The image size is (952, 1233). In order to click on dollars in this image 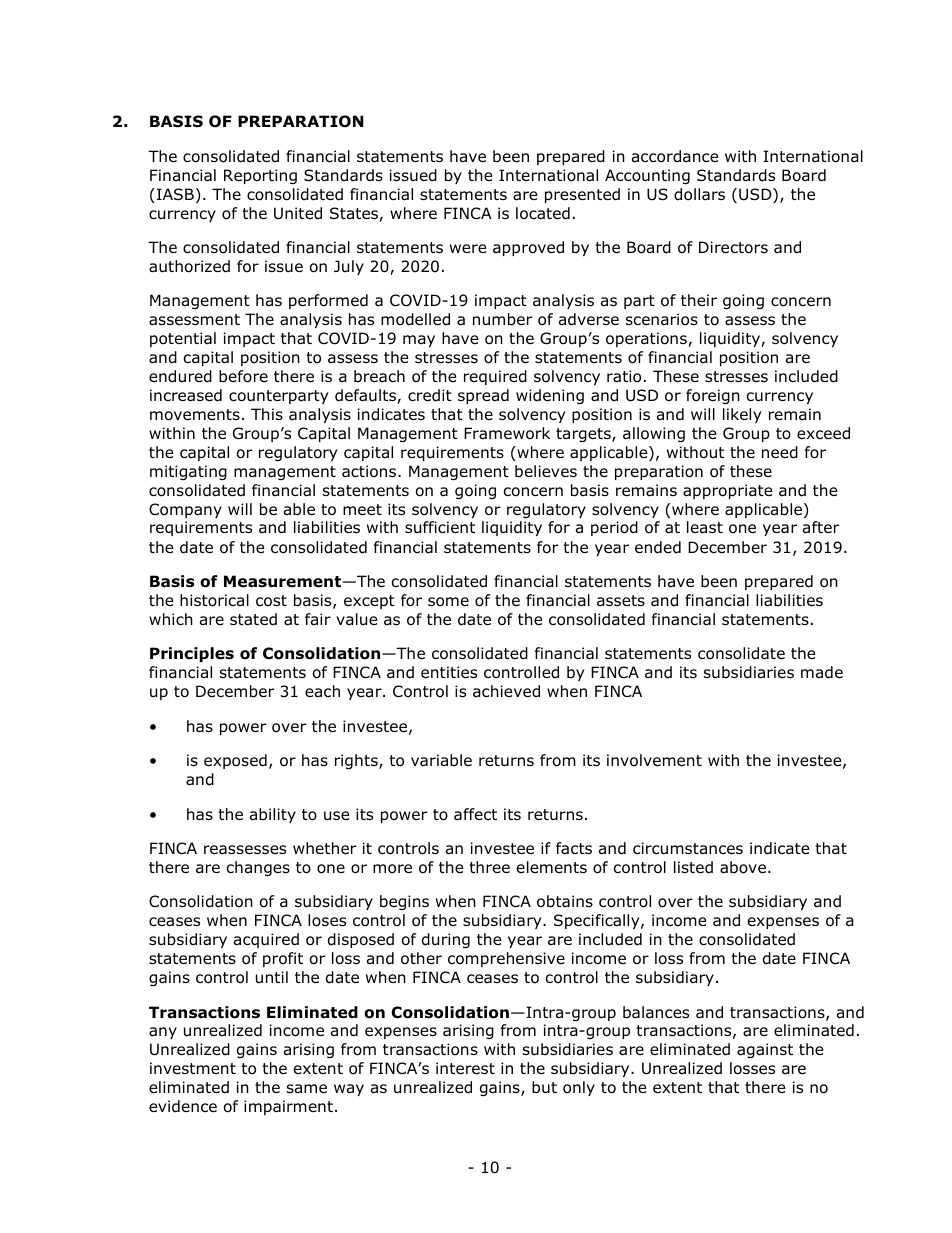, I will do `click(699, 194)`.
